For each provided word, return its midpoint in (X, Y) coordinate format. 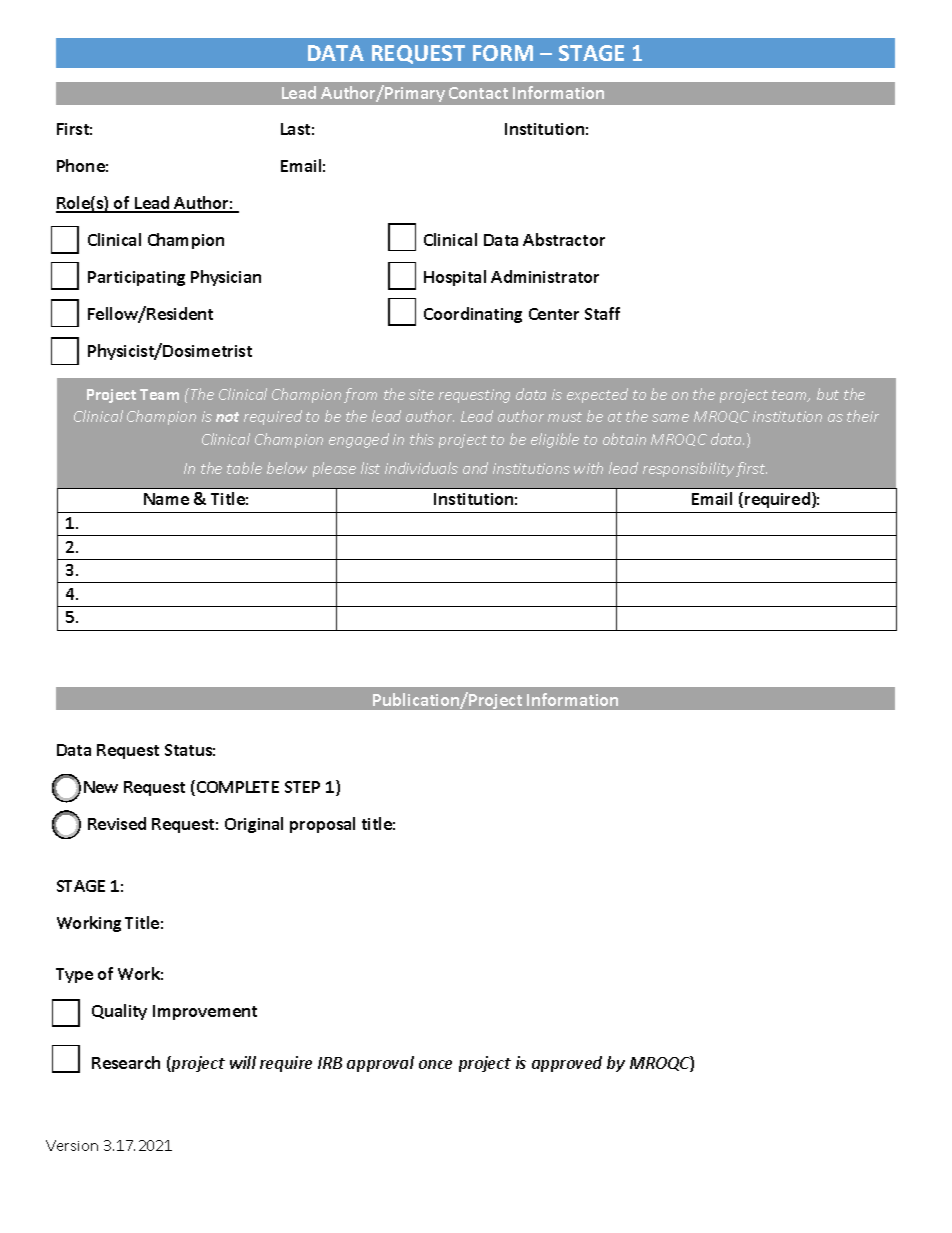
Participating (136, 278)
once (435, 1064)
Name (166, 499)
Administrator (545, 276)
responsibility (688, 469)
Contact (478, 93)
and (475, 468)
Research (126, 1062)
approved (567, 1064)
